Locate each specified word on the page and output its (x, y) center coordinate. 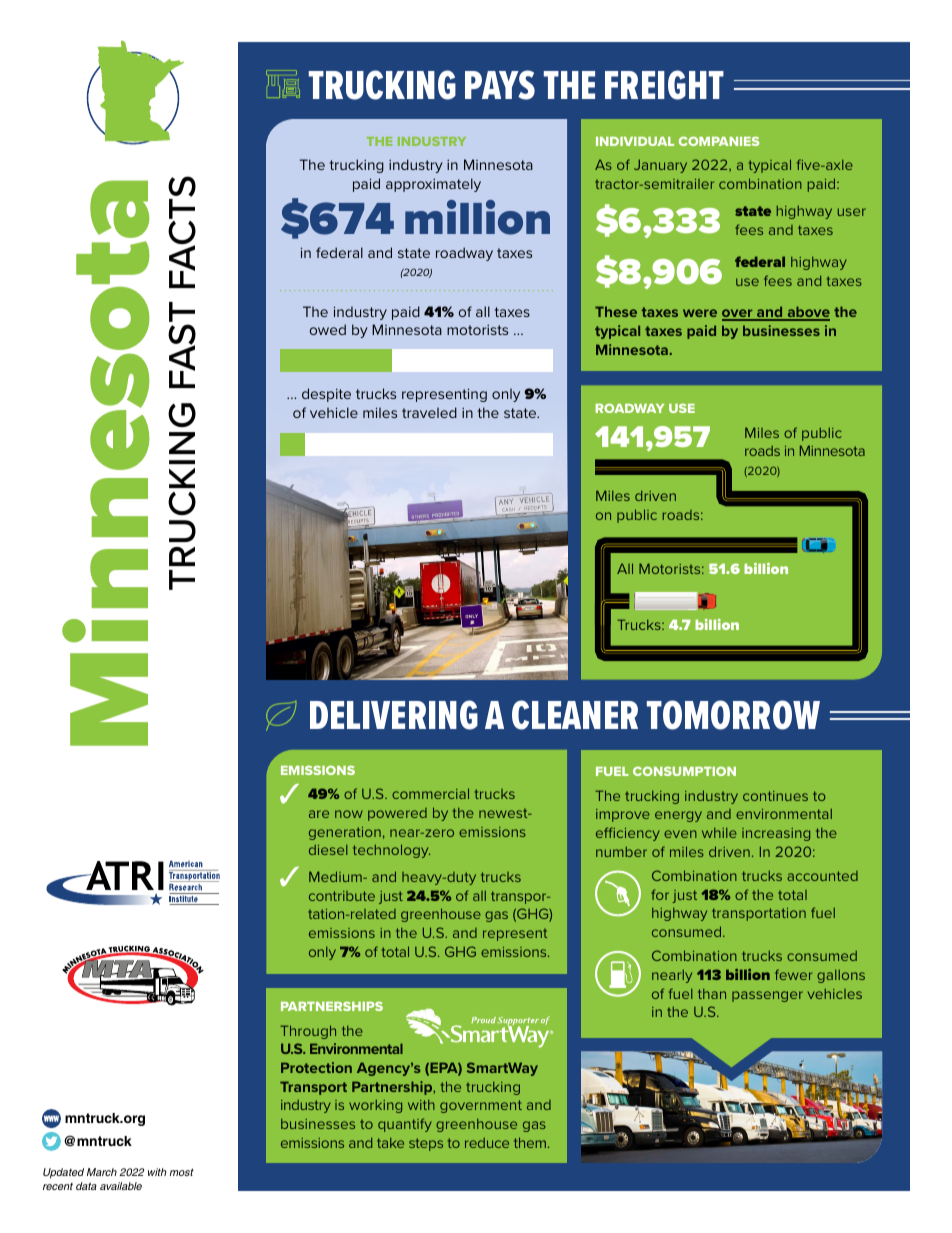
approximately (433, 185)
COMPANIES (719, 141)
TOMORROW (733, 715)
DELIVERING (394, 715)
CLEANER (575, 715)
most (182, 1172)
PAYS (500, 85)
